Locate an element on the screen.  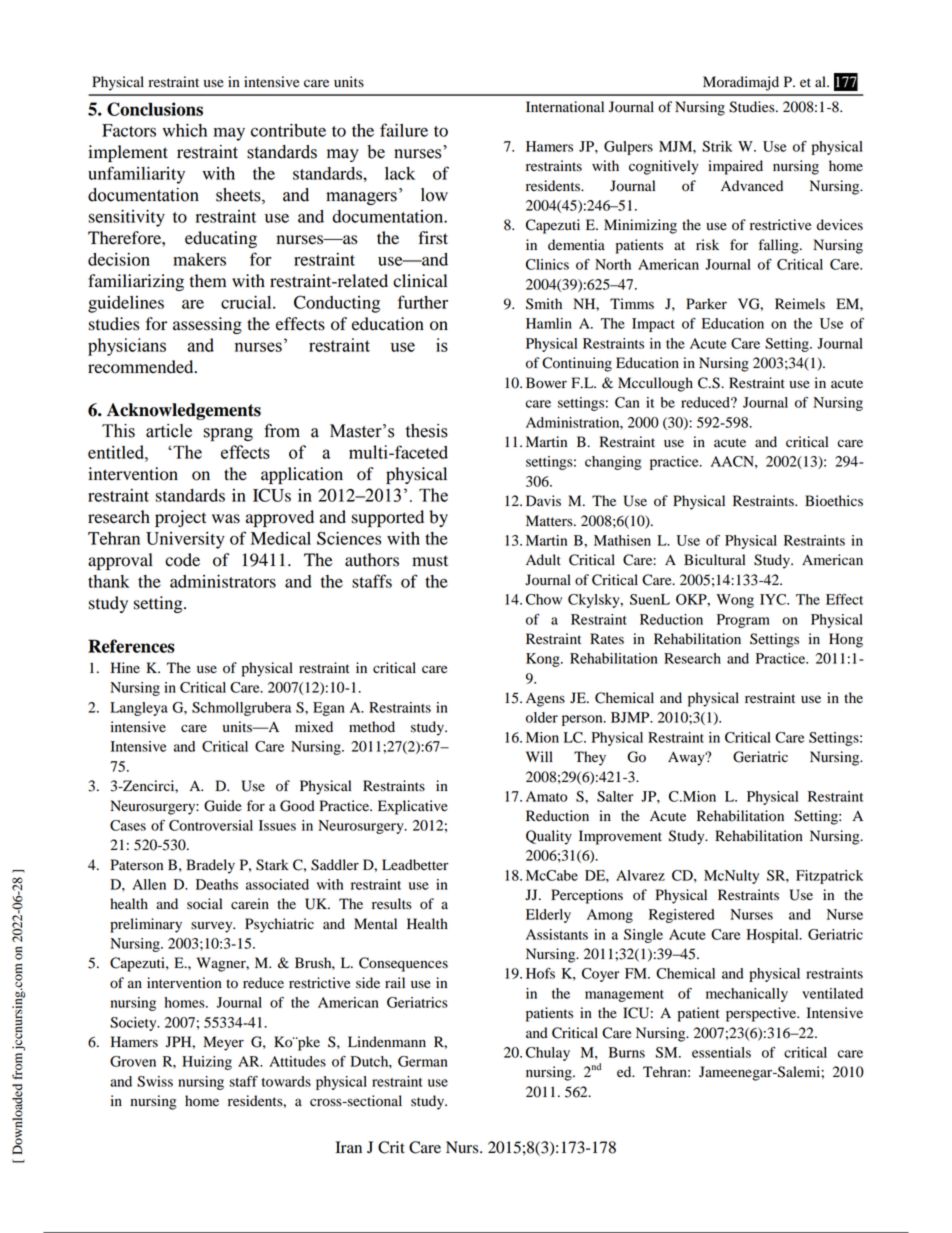
failure is located at coordinates (404, 130).
